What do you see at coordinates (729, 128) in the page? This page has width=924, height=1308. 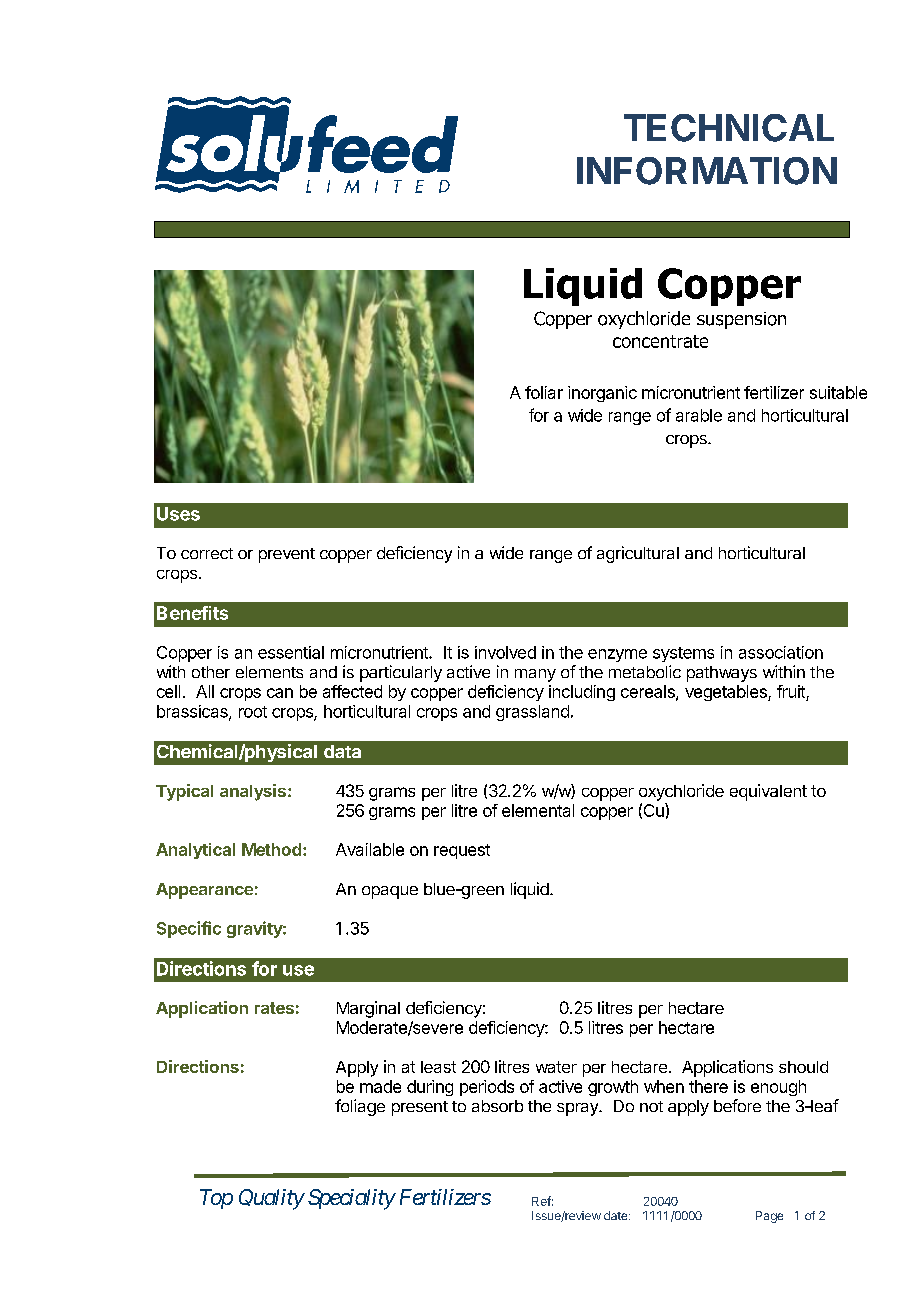 I see `TECHNICAL` at bounding box center [729, 128].
